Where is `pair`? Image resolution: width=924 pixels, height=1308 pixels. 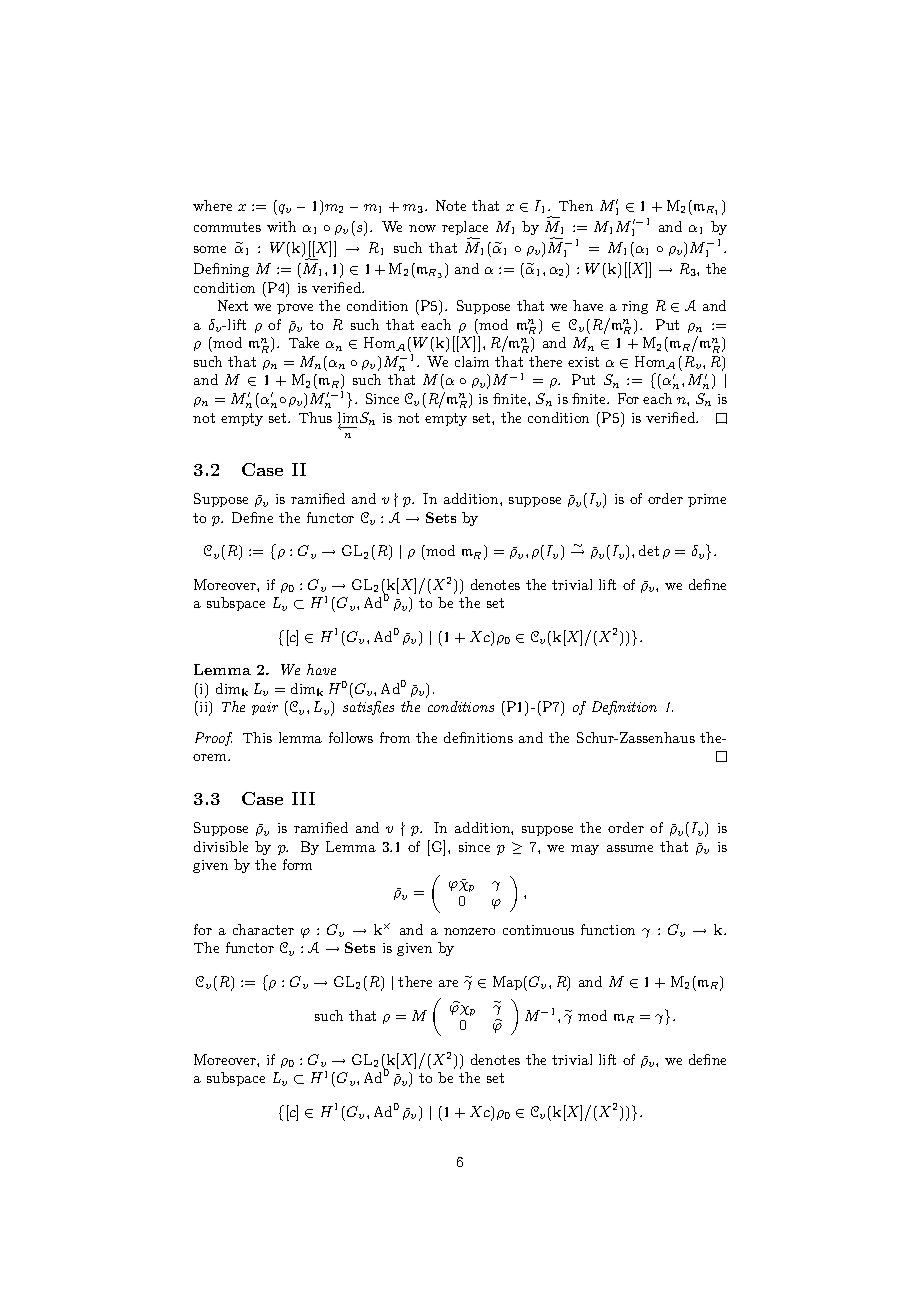 pair is located at coordinates (265, 708).
